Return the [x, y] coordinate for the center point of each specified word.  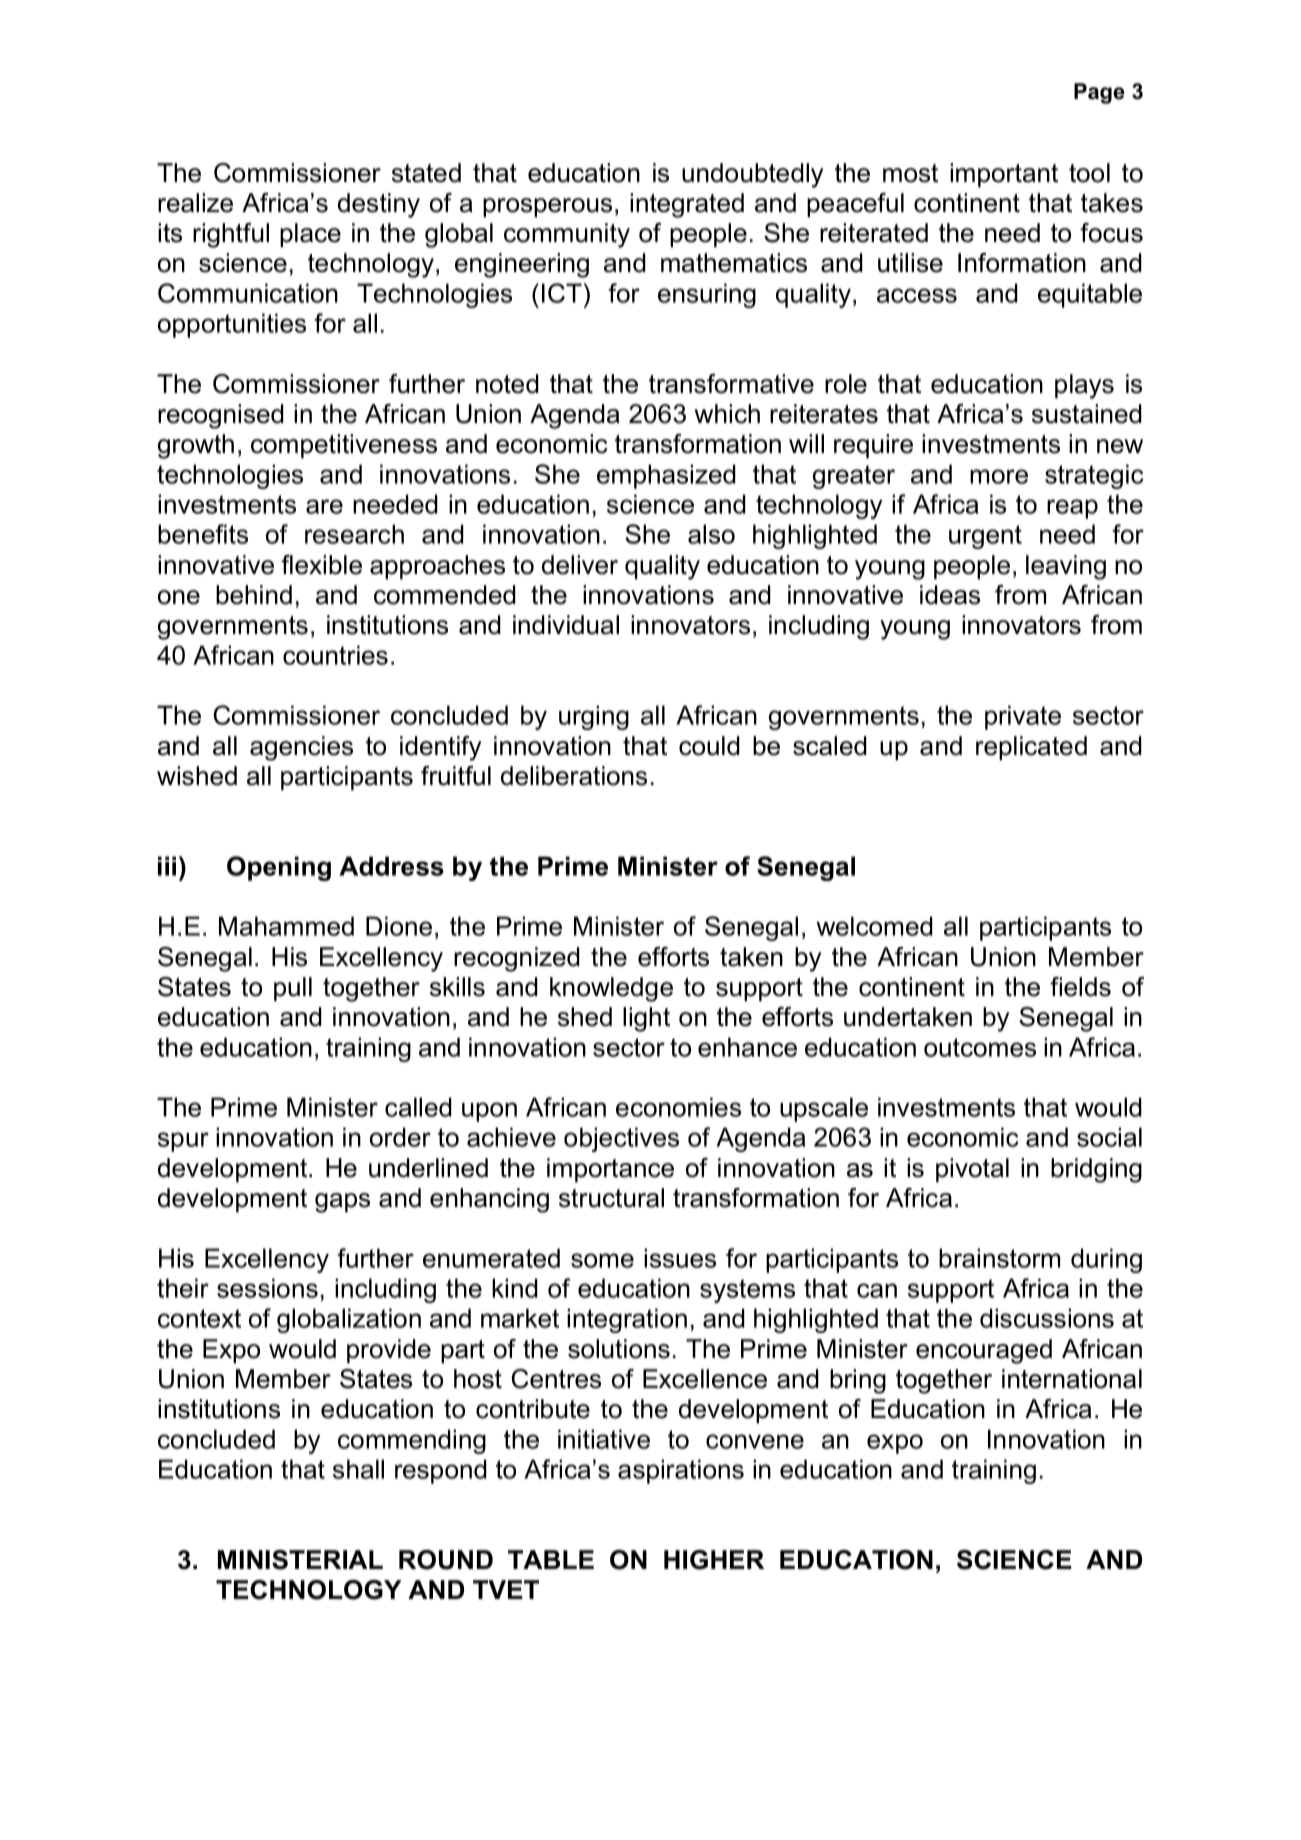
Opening [279, 868]
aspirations [681, 1471]
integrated [687, 205]
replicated [1031, 748]
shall [358, 1469]
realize [195, 203]
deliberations [574, 776]
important [1004, 175]
